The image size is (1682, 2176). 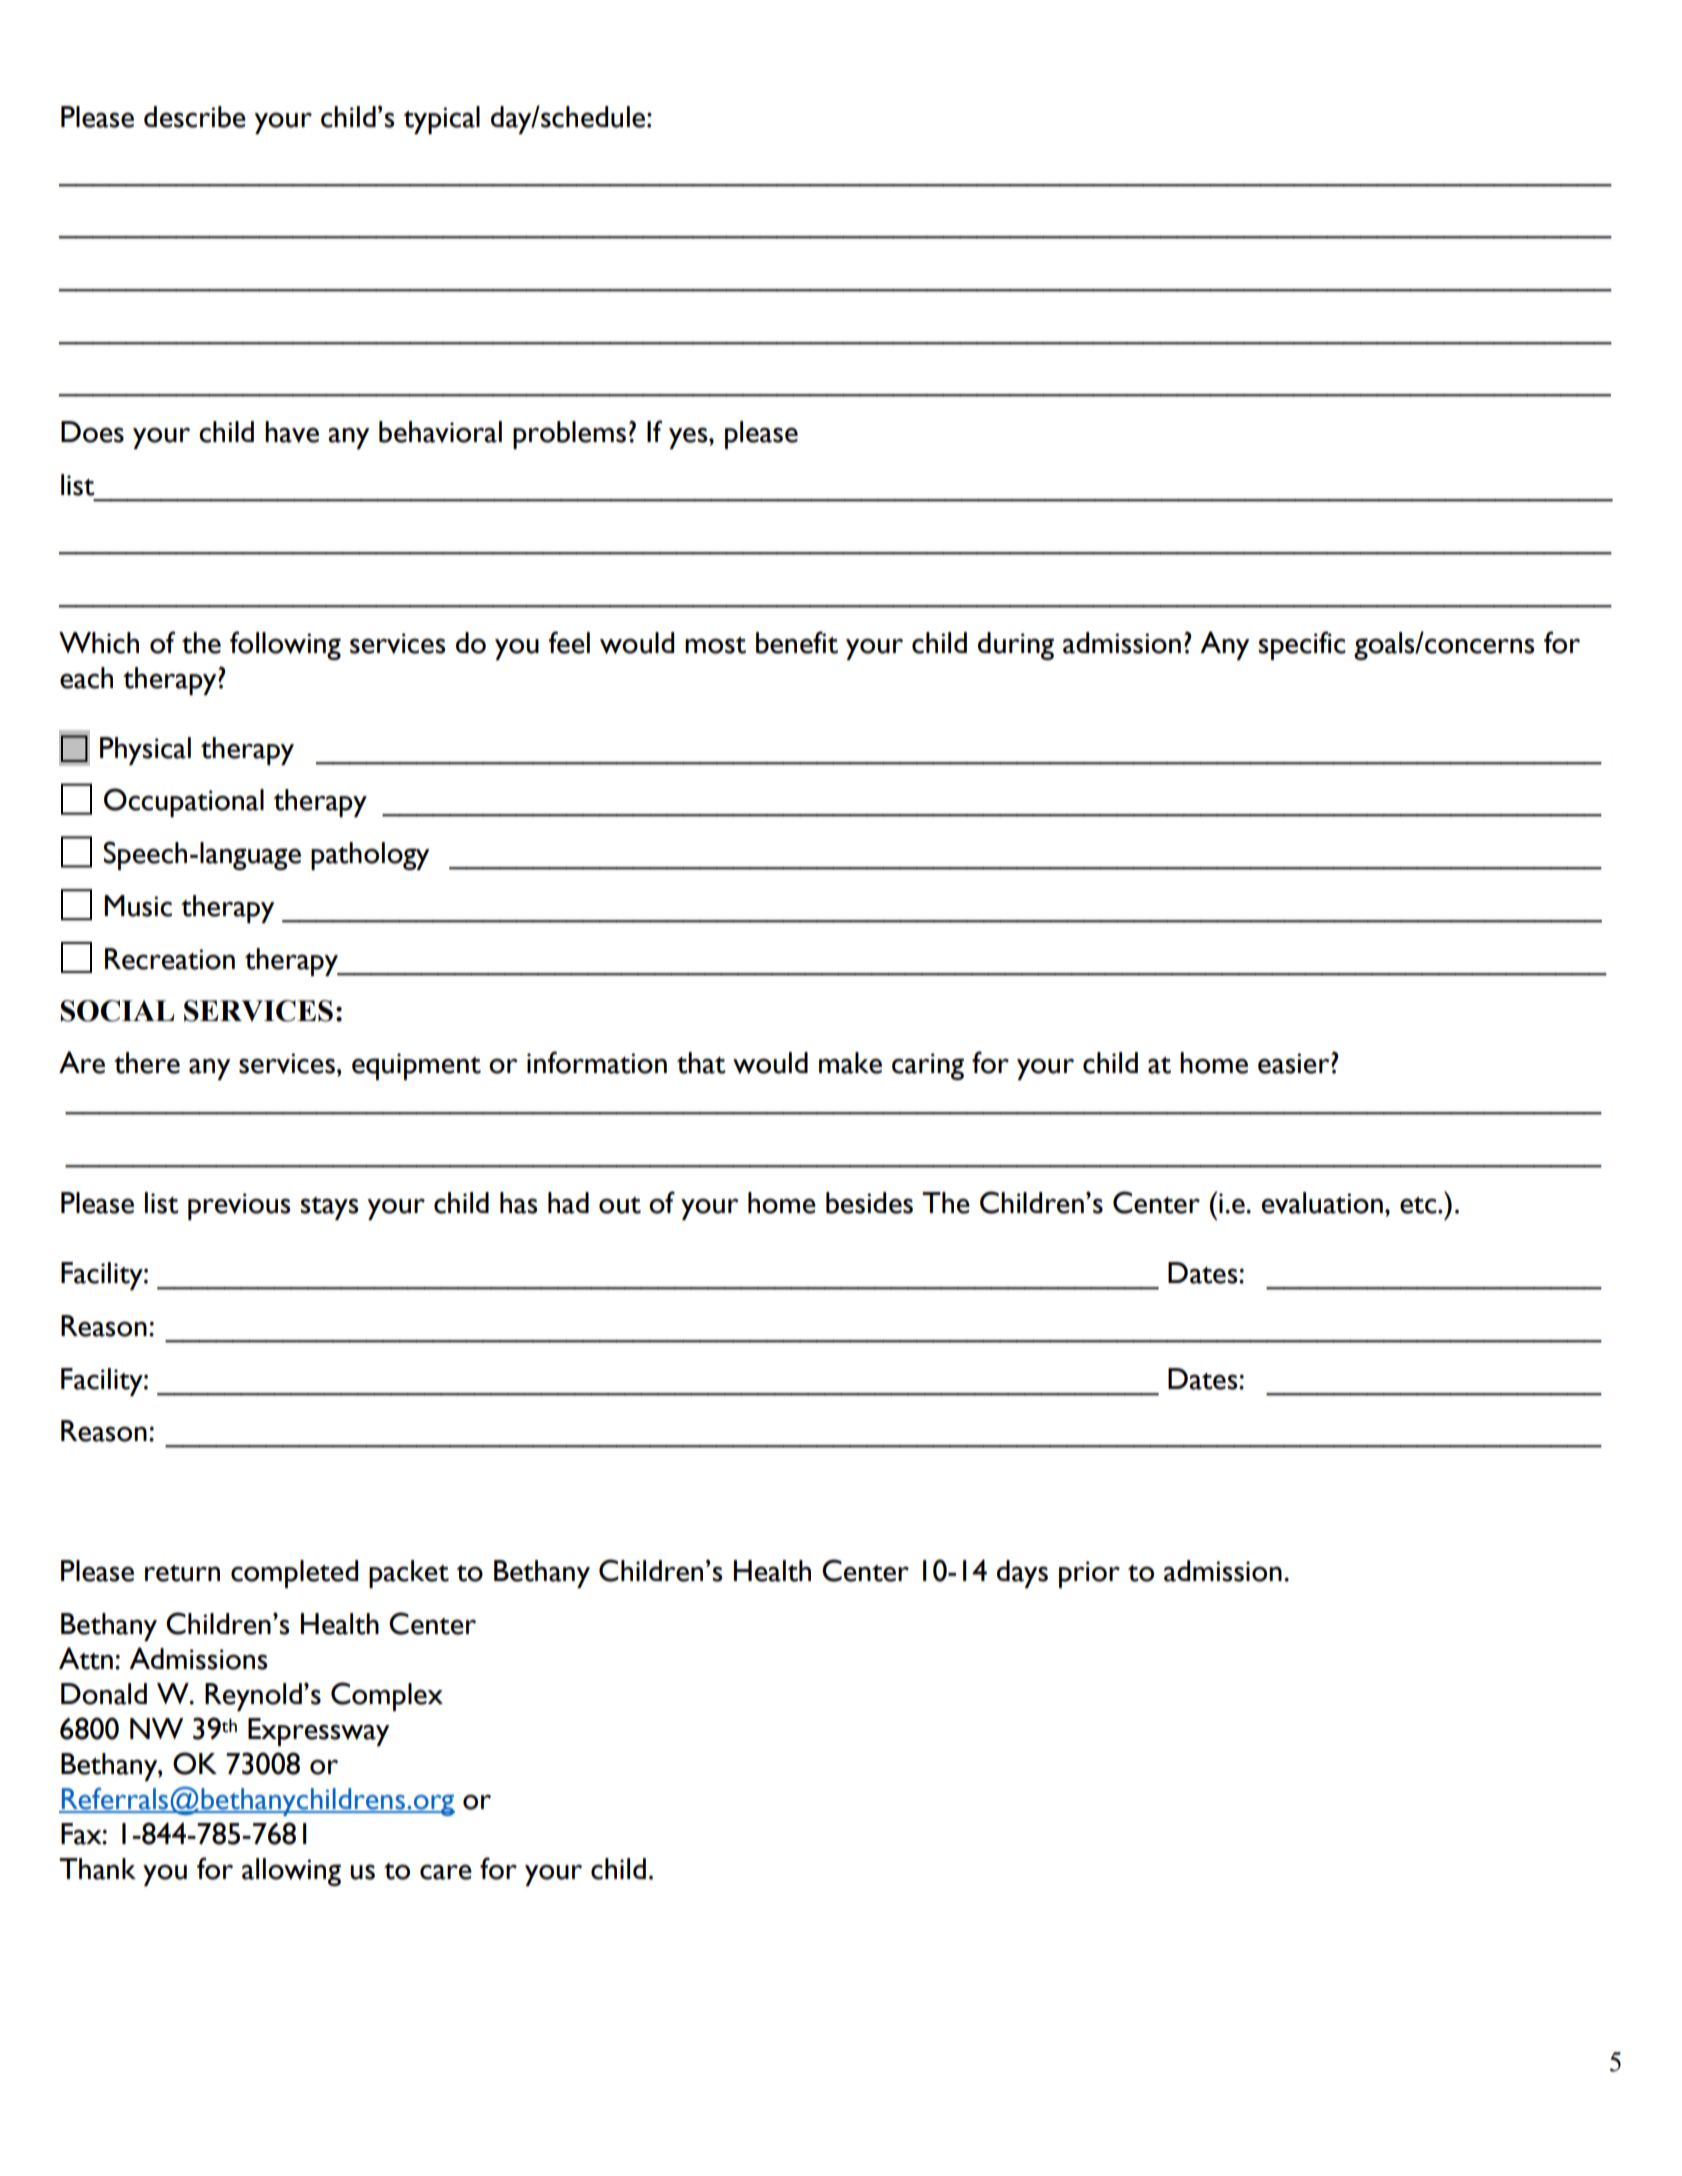 What do you see at coordinates (195, 117) in the screenshot?
I see `describe` at bounding box center [195, 117].
